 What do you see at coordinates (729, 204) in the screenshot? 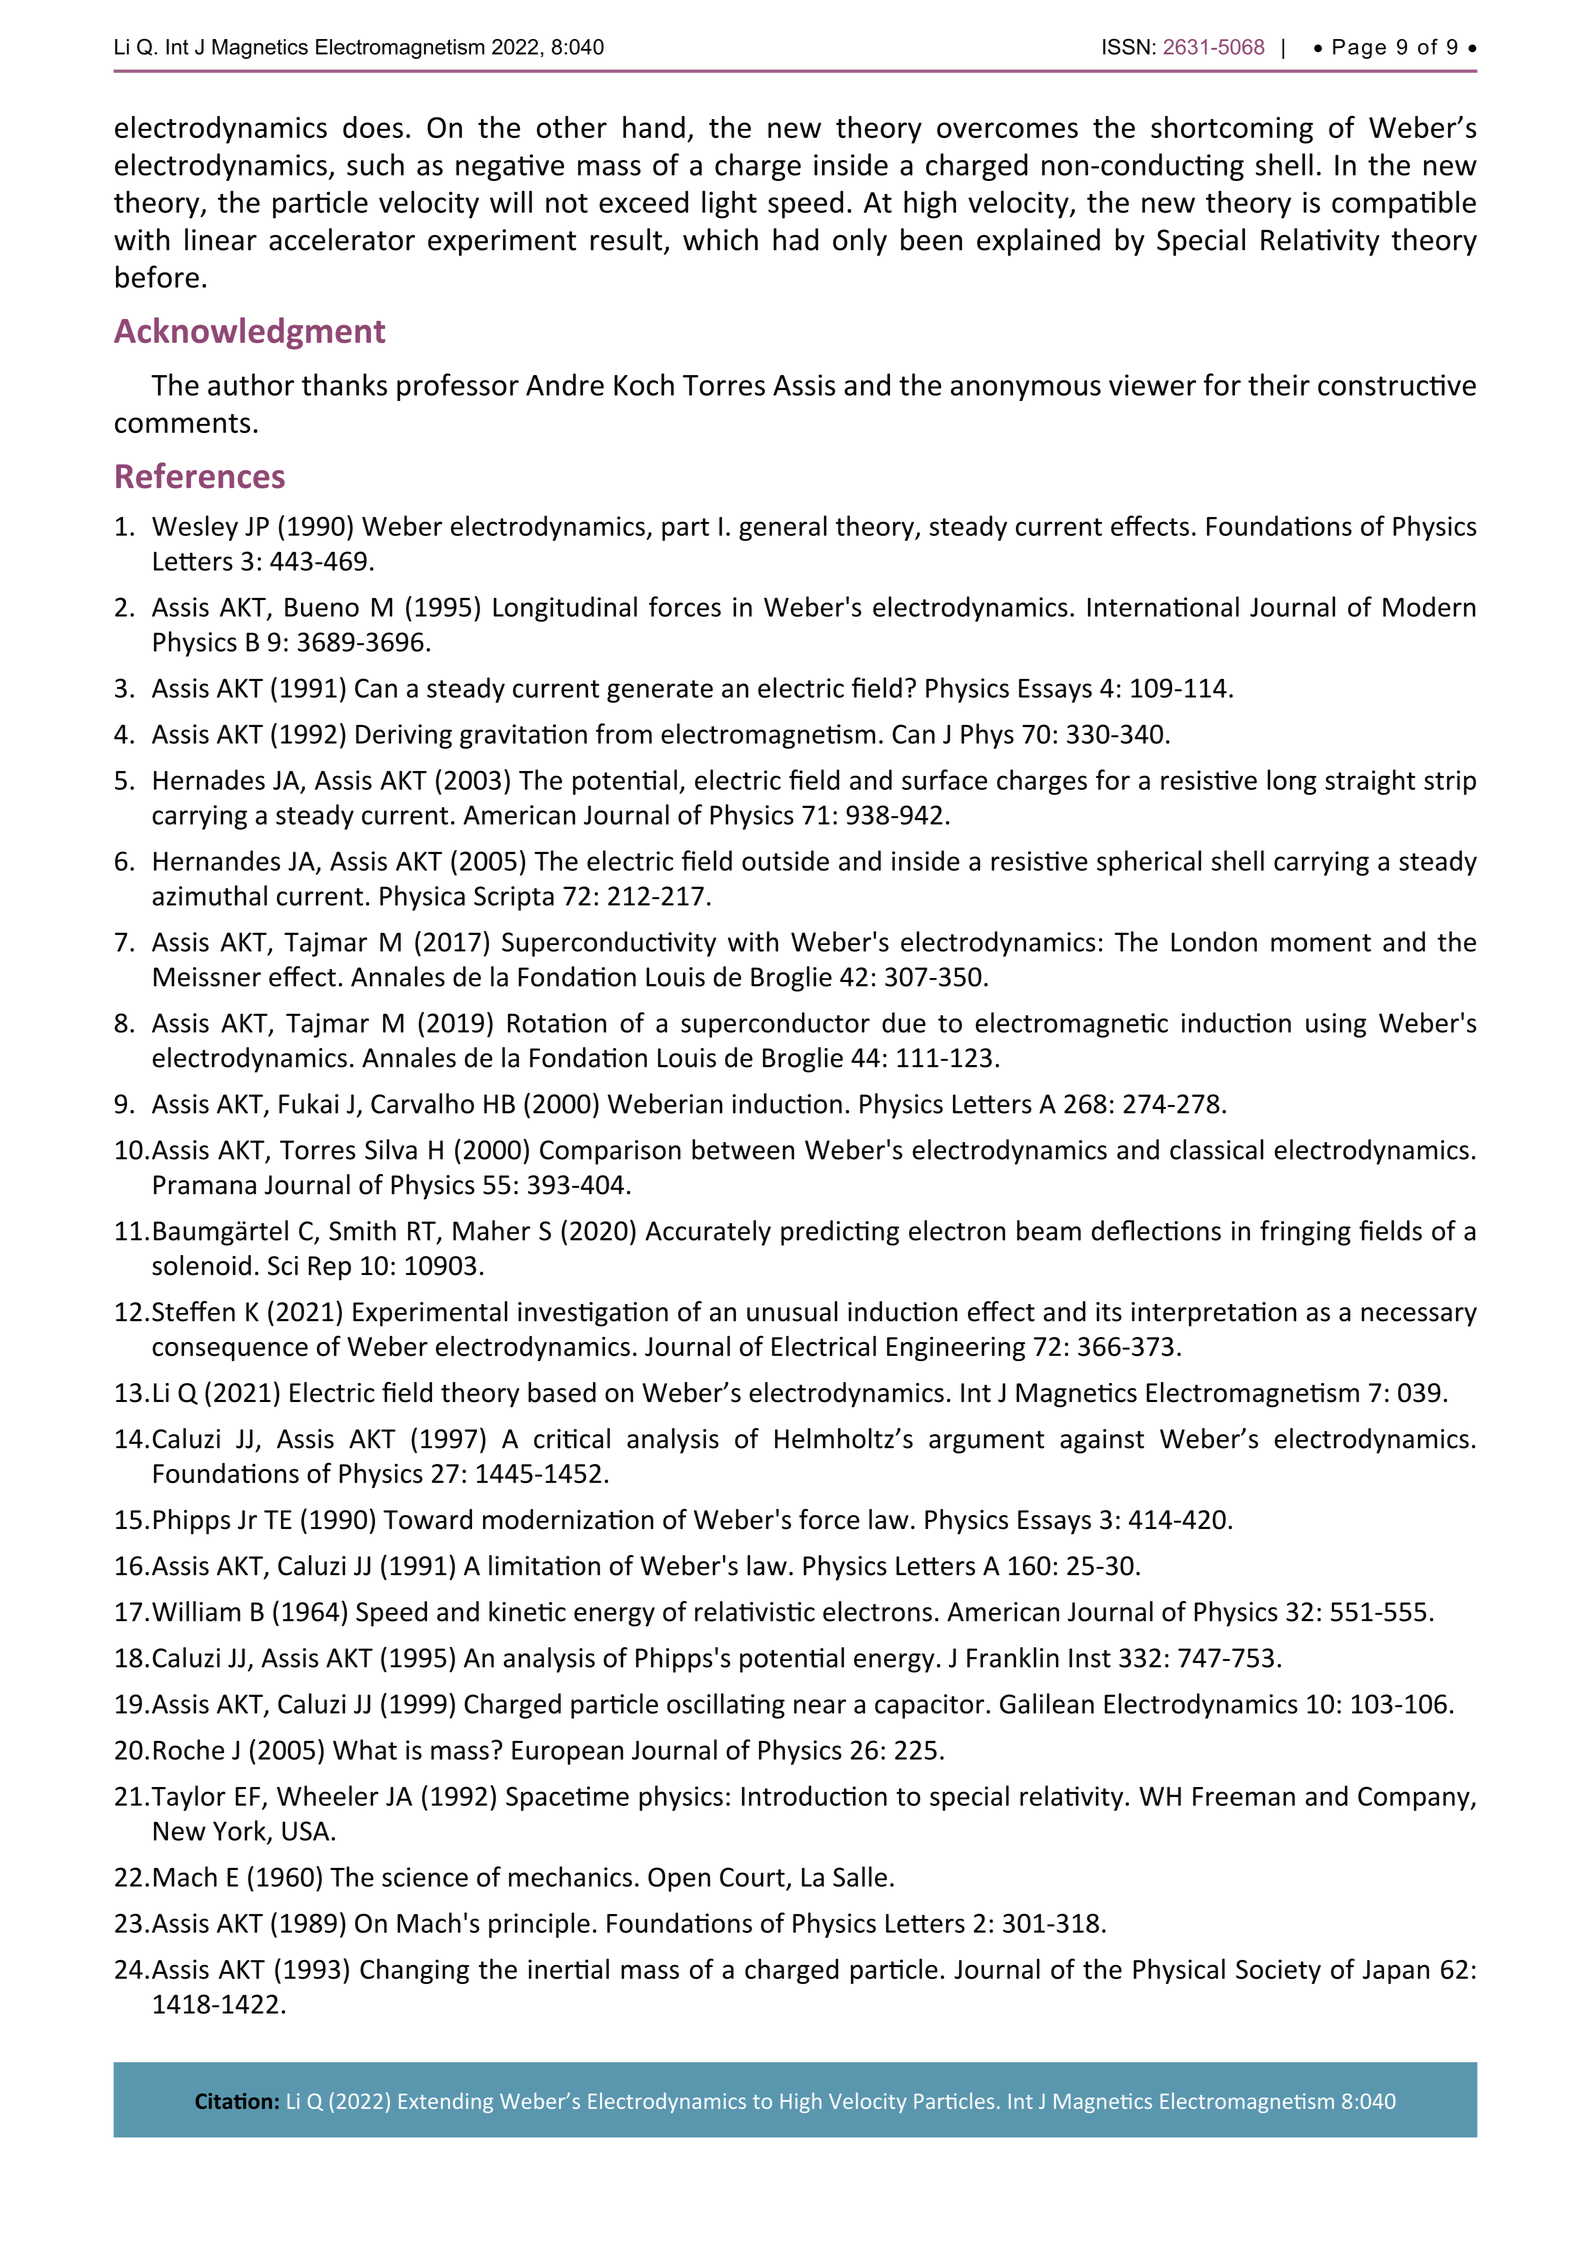
I see `light` at bounding box center [729, 204].
